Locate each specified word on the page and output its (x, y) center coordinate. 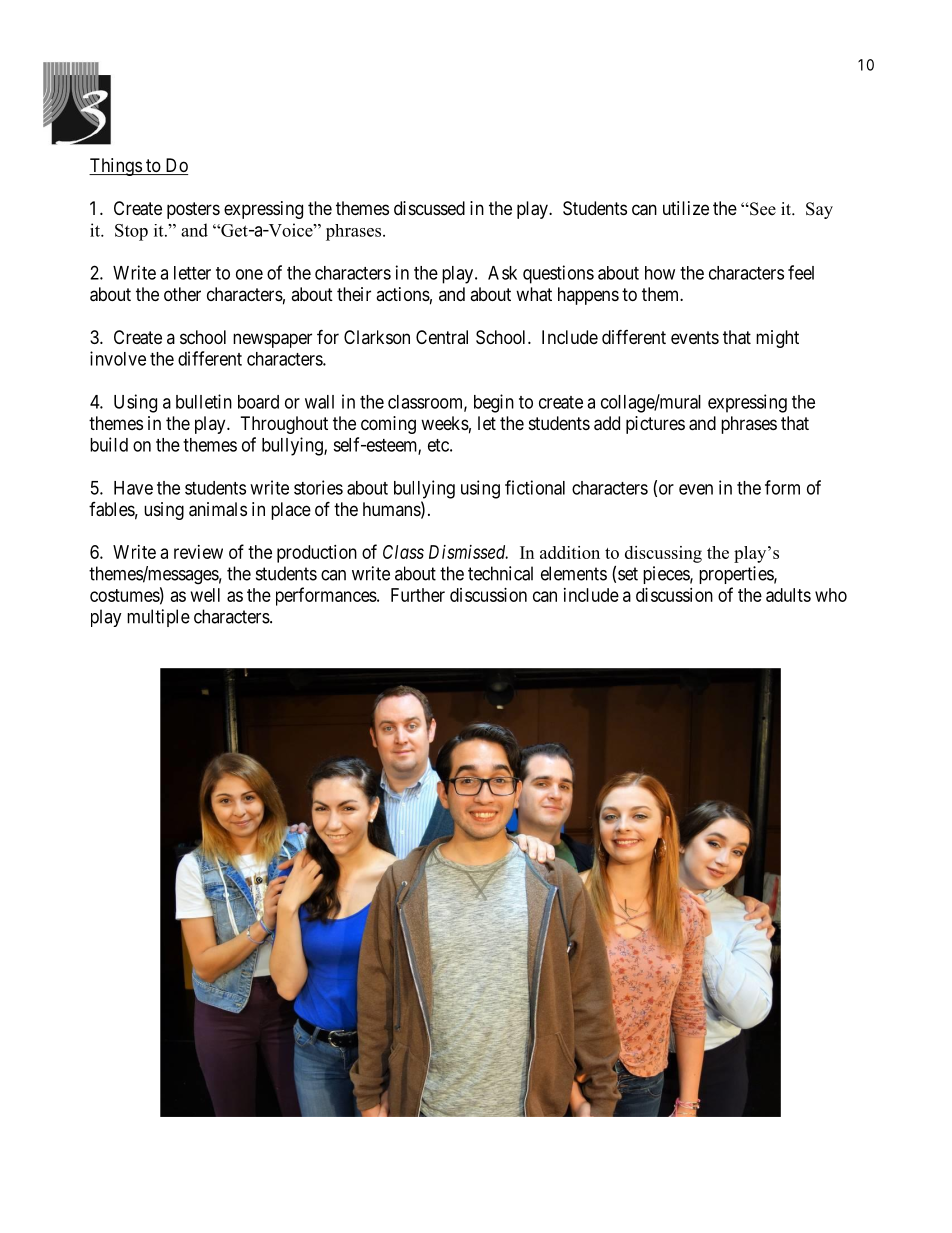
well (205, 595)
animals (218, 509)
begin (494, 403)
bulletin (204, 401)
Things (116, 167)
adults (788, 595)
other (182, 294)
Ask (502, 273)
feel (801, 272)
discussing (663, 554)
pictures (655, 425)
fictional (535, 487)
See (762, 209)
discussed (429, 208)
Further (418, 595)
